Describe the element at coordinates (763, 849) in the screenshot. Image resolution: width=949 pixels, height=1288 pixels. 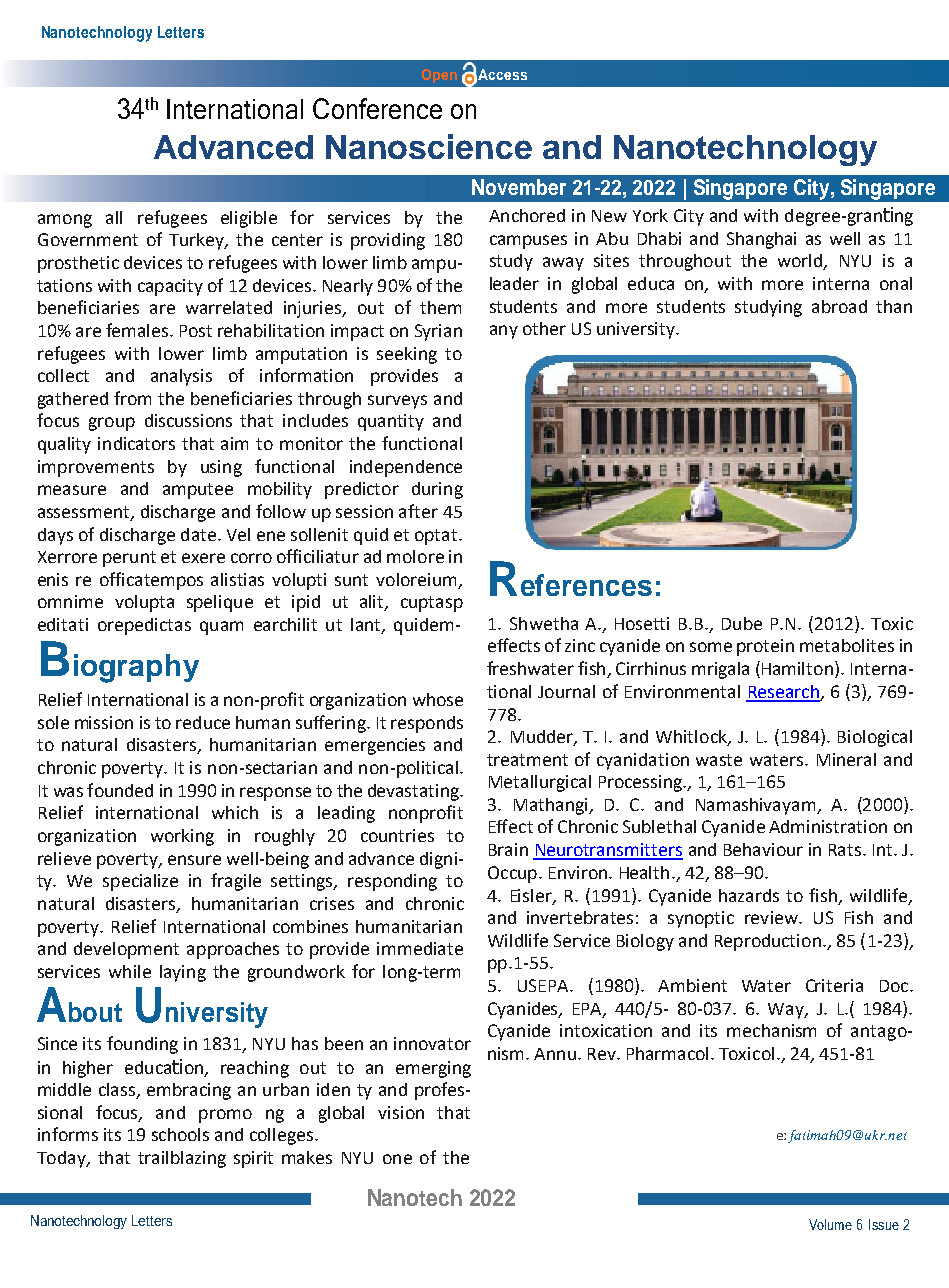
I see `Behaviour` at that location.
